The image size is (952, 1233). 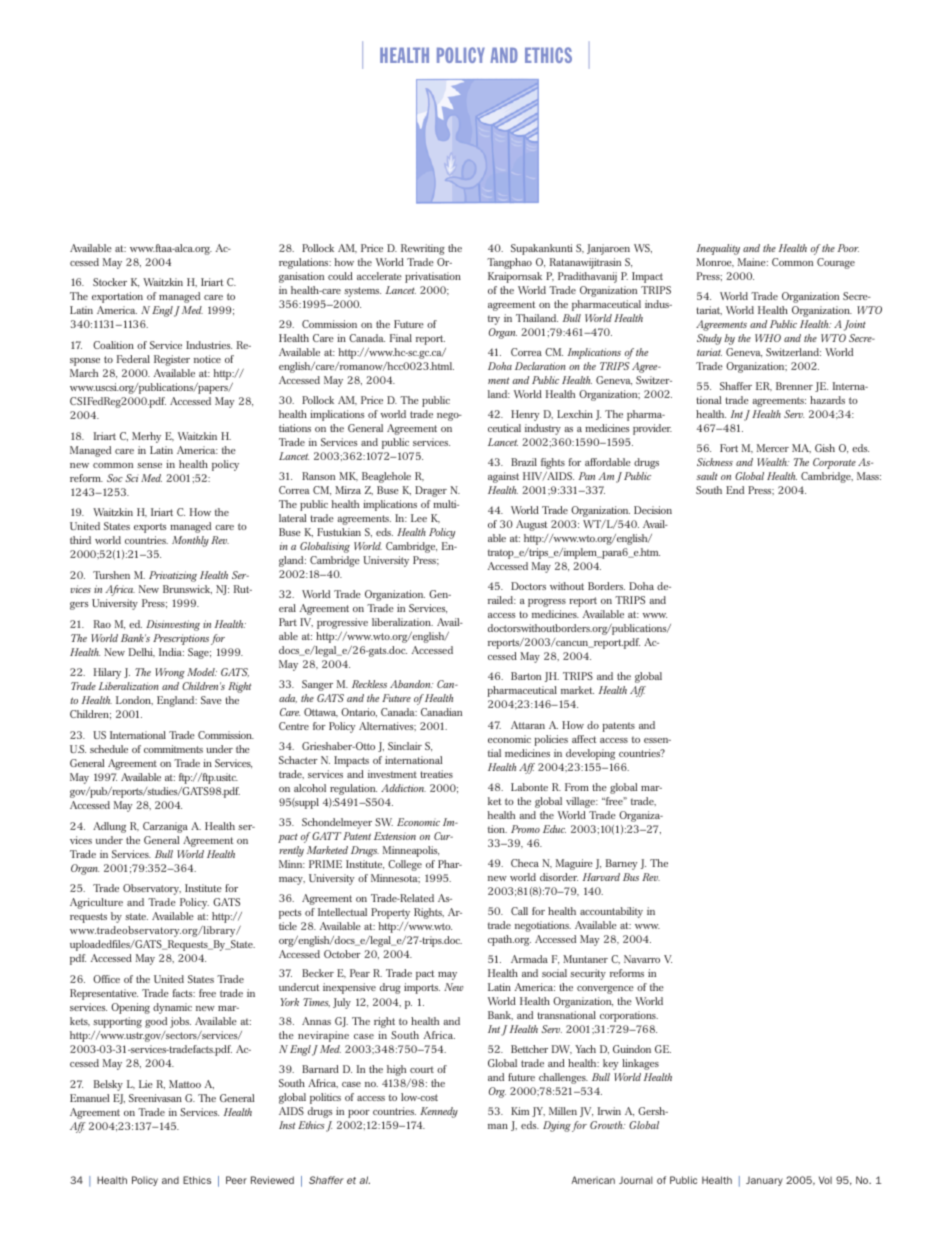 I want to click on Kennedy, so click(x=439, y=1112).
